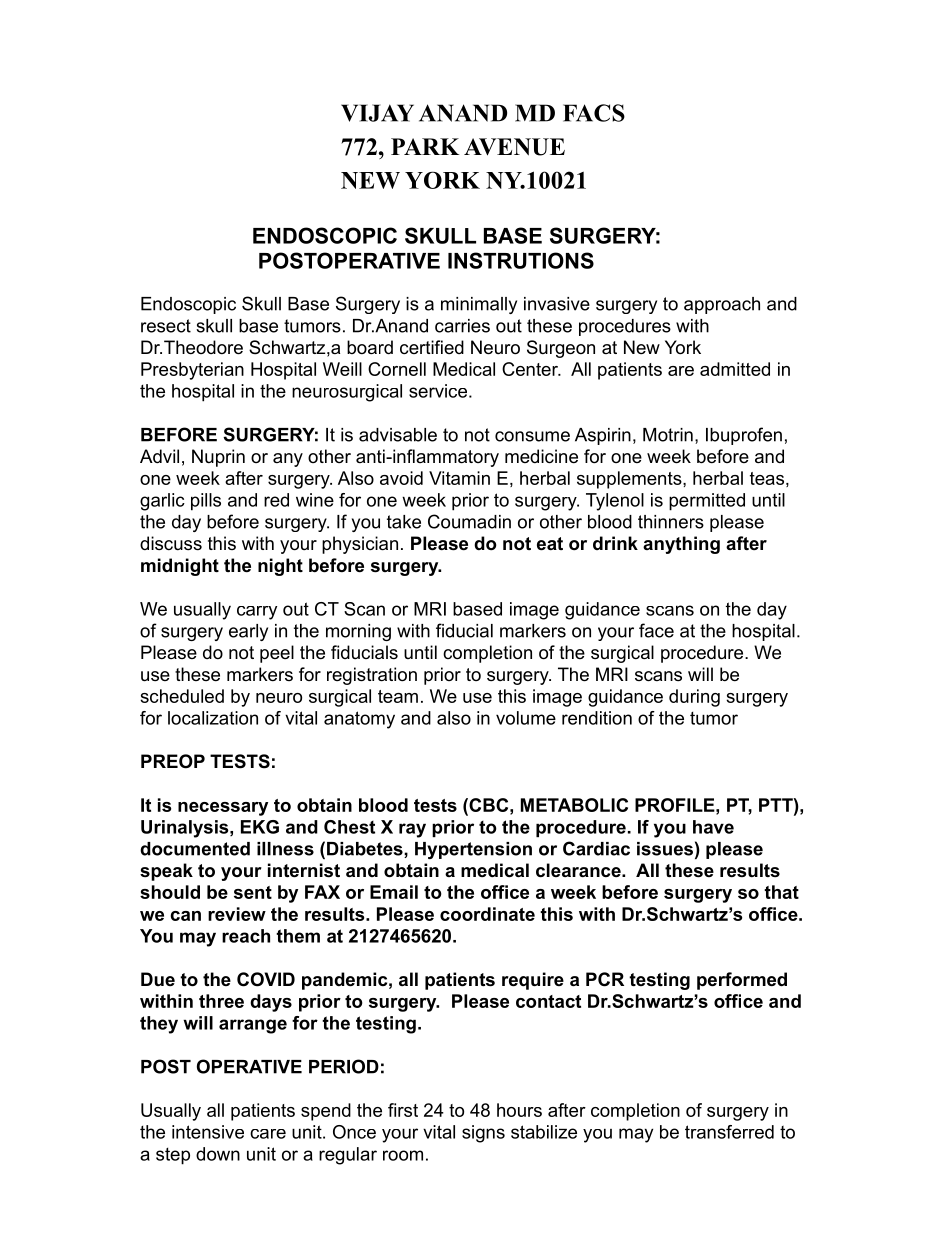 The width and height of the screenshot is (952, 1233). What do you see at coordinates (735, 369) in the screenshot?
I see `admitted` at bounding box center [735, 369].
